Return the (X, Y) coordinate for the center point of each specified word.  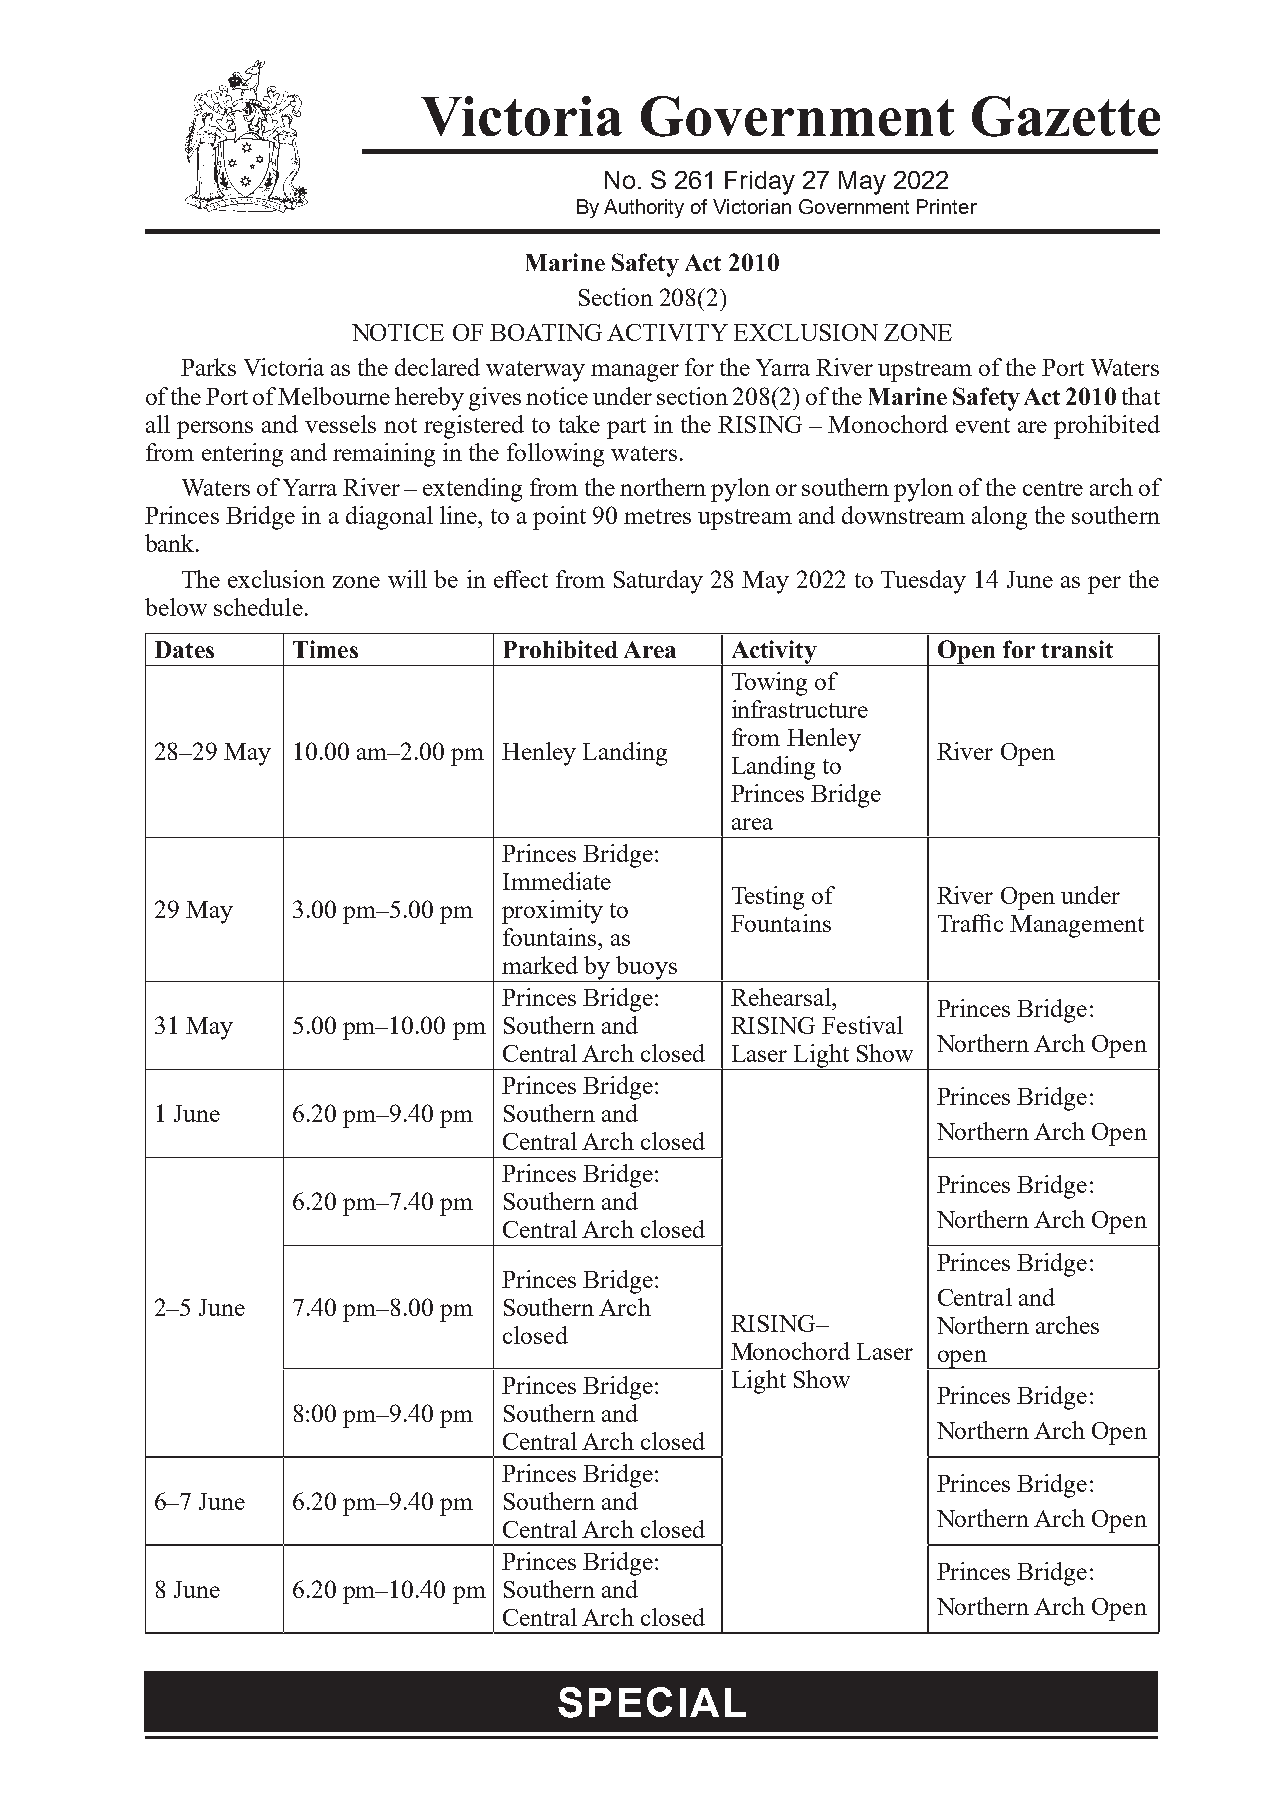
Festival (862, 1025)
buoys (647, 969)
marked (540, 965)
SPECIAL (652, 1702)
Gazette (1066, 116)
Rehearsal (782, 997)
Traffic (970, 923)
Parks (208, 367)
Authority (644, 208)
